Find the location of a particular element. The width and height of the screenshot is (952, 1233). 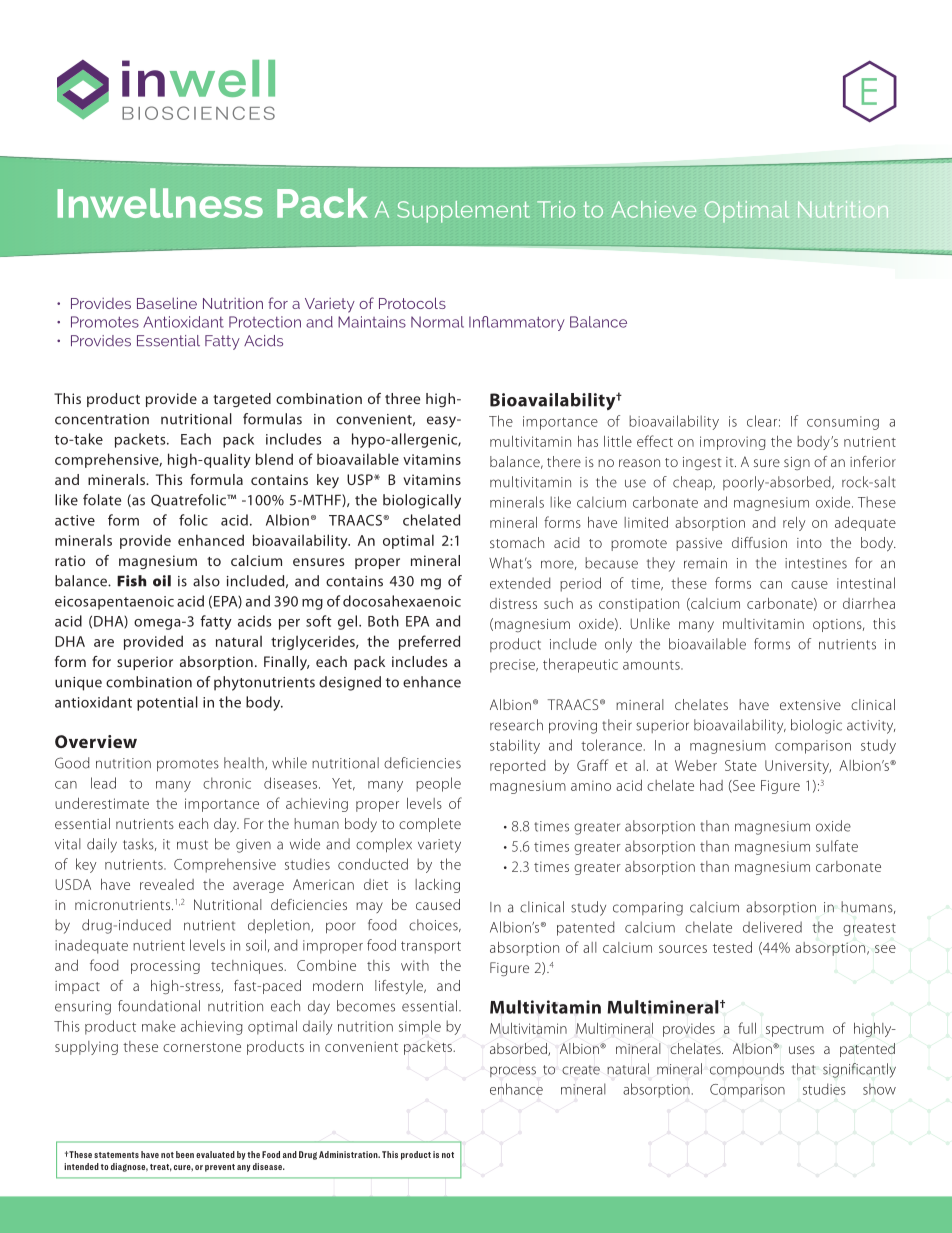

Achieve is located at coordinates (654, 209).
